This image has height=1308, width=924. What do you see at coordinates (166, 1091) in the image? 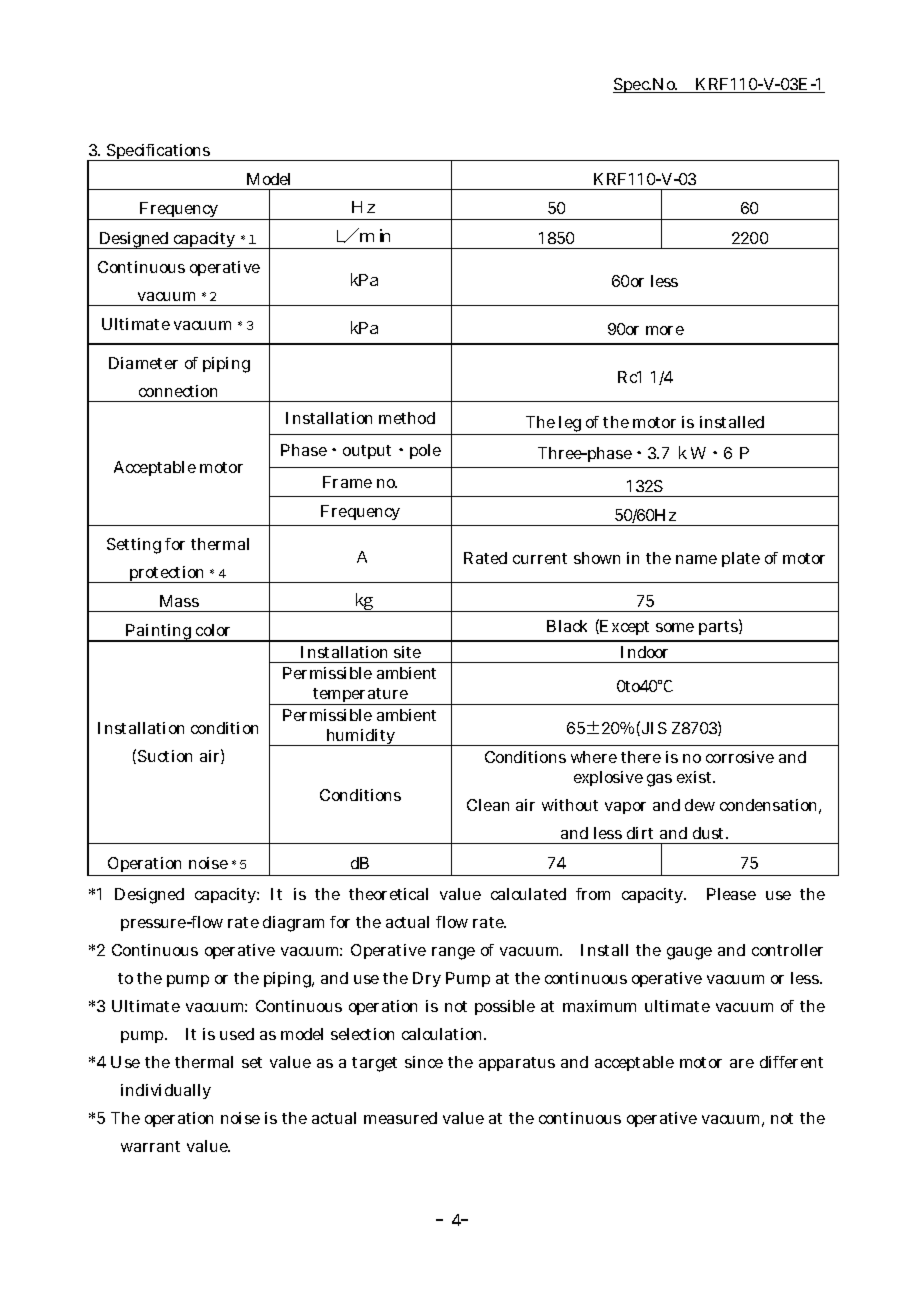
I see `individually` at bounding box center [166, 1091].
